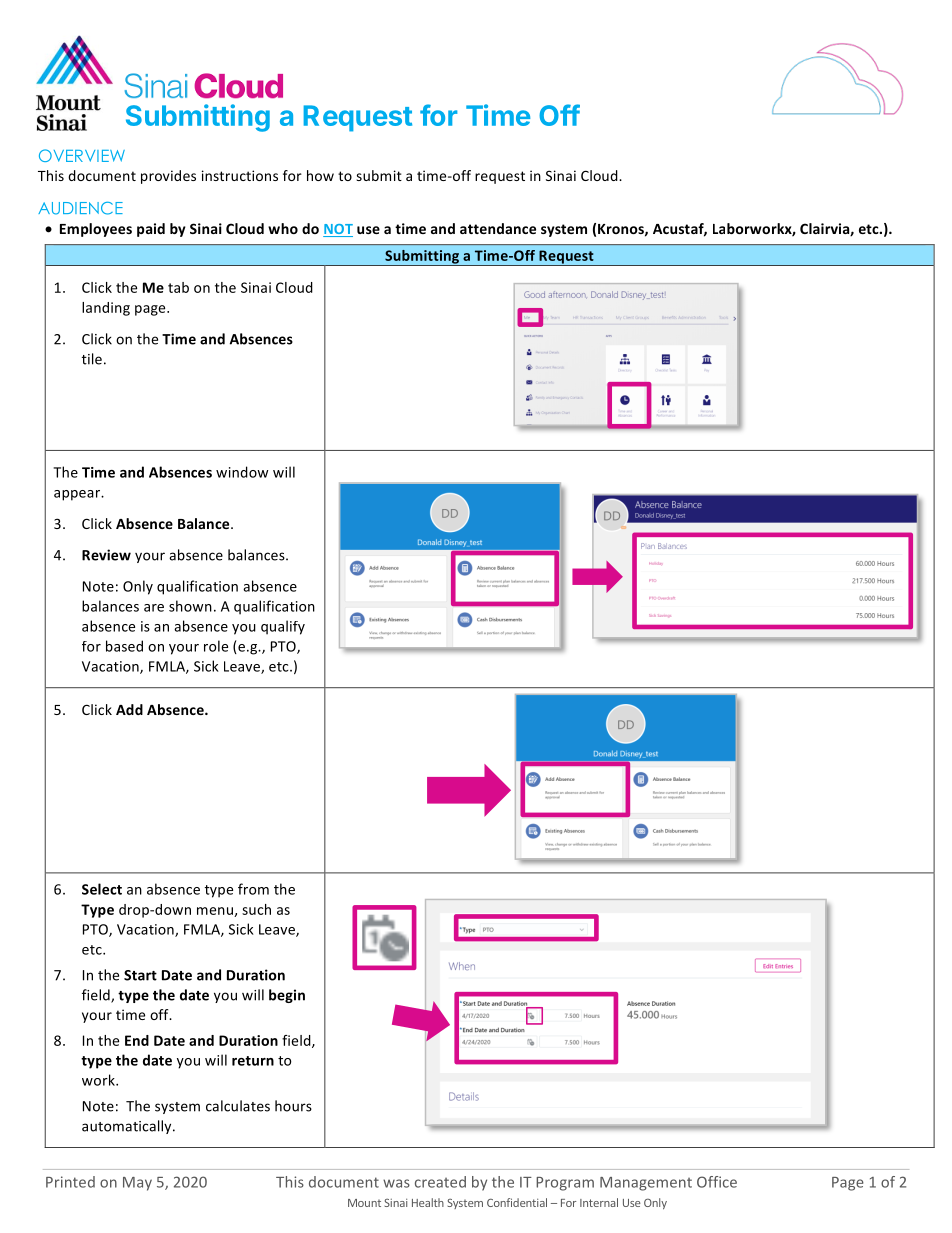 Image resolution: width=952 pixels, height=1233 pixels. I want to click on who, so click(283, 228).
